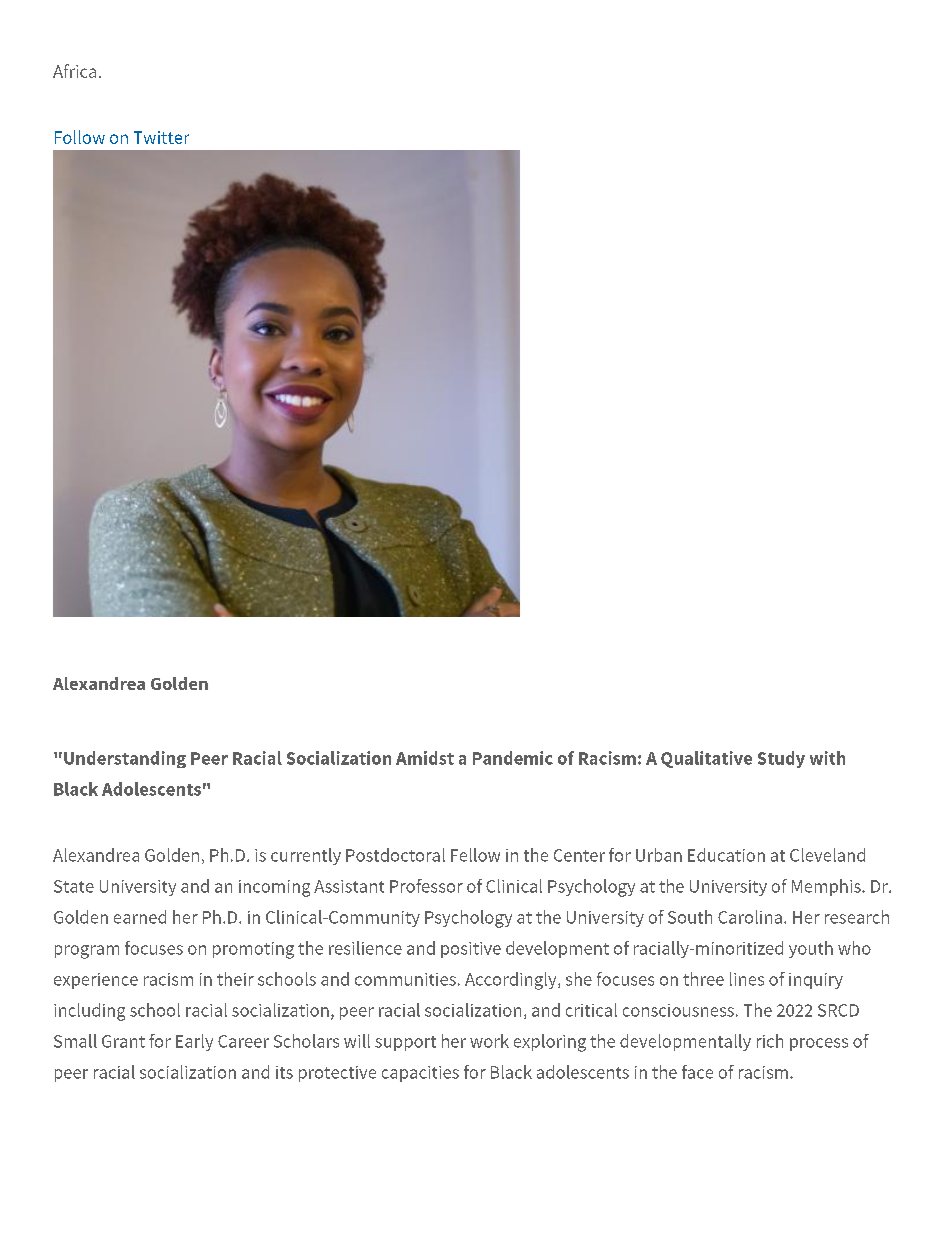 The image size is (952, 1233). What do you see at coordinates (425, 758) in the screenshot?
I see `Amidst` at bounding box center [425, 758].
